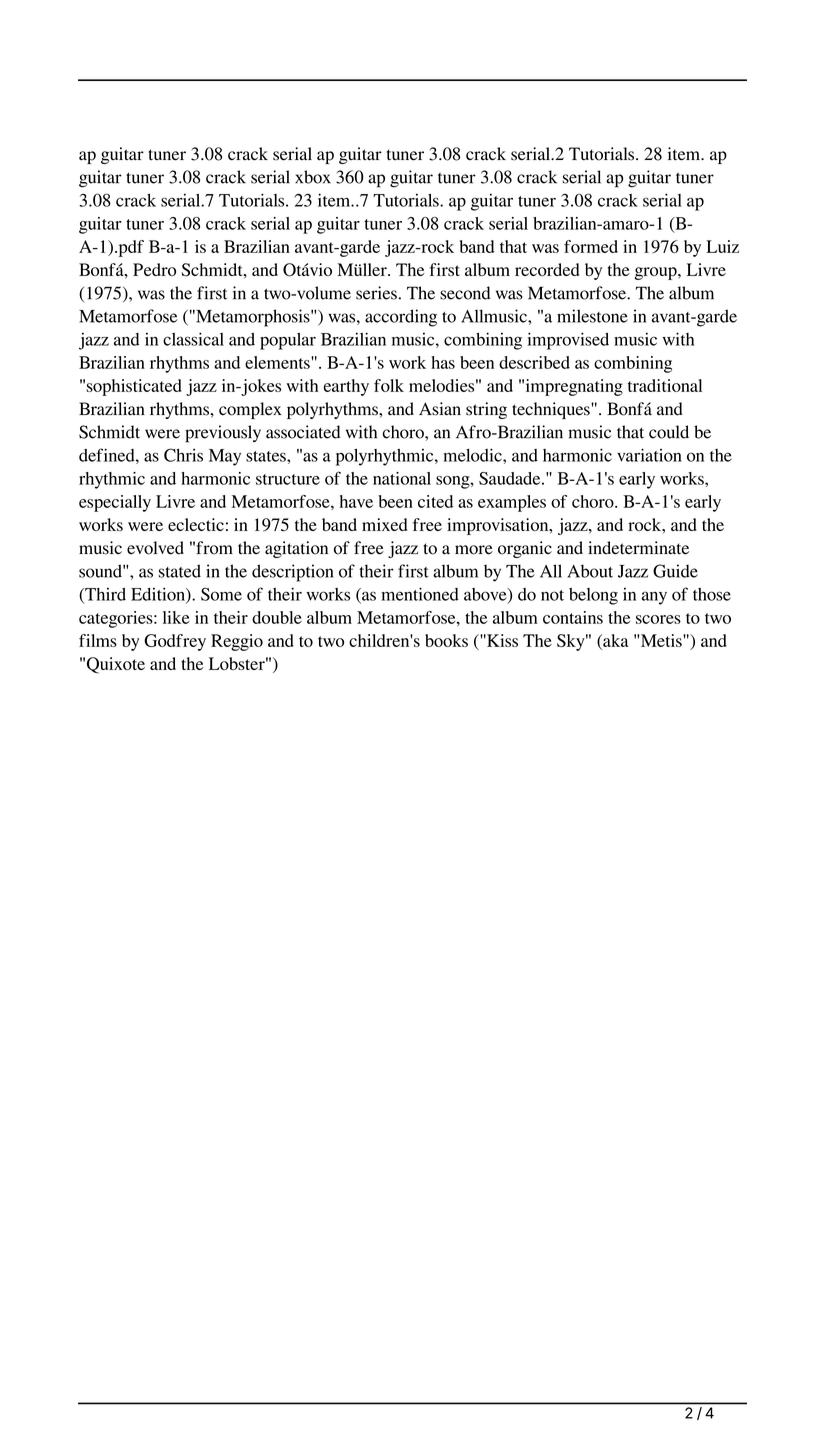  What do you see at coordinates (649, 455) in the image?
I see `variation` at bounding box center [649, 455].
